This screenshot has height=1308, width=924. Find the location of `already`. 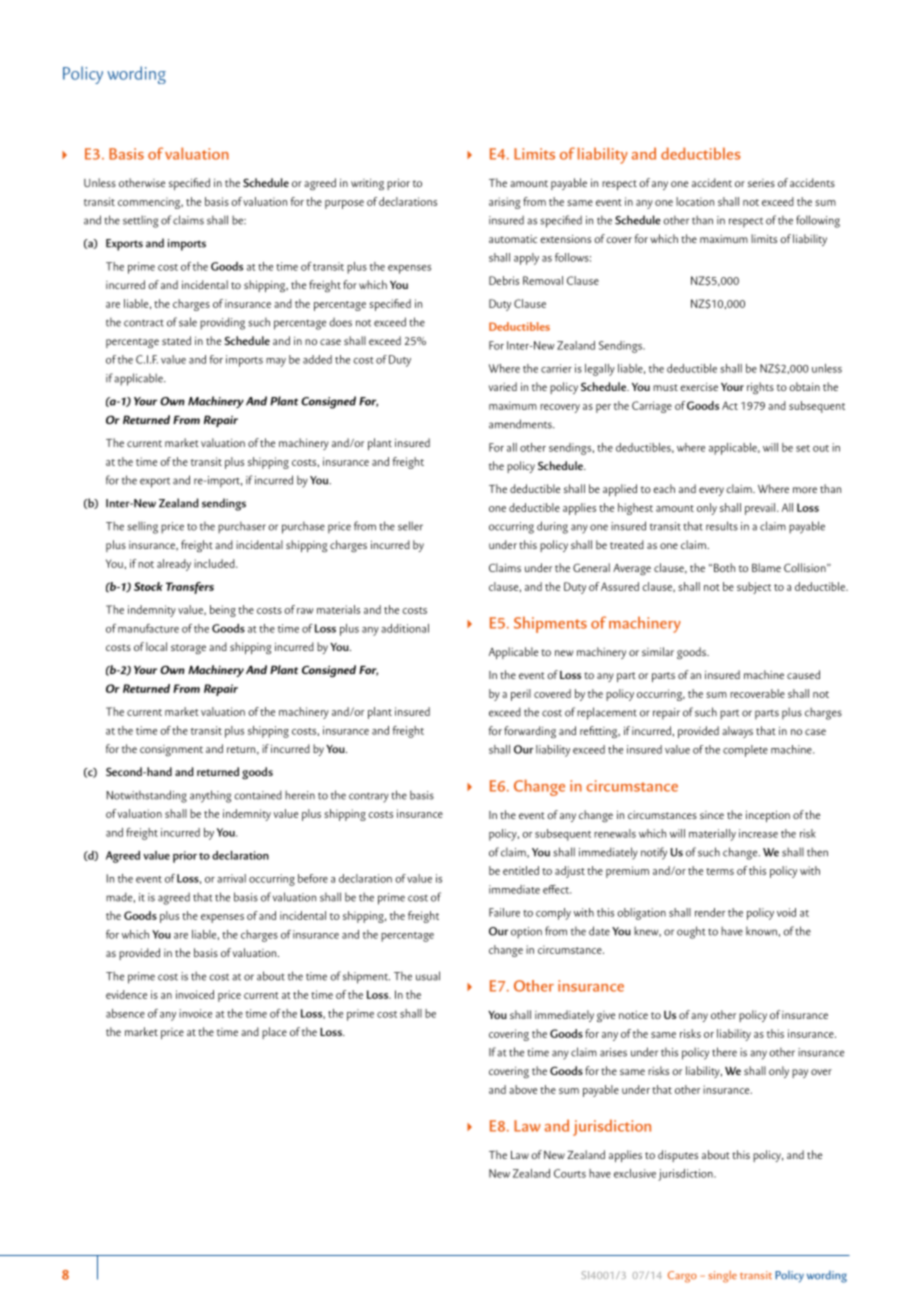

already is located at coordinates (174, 565).
